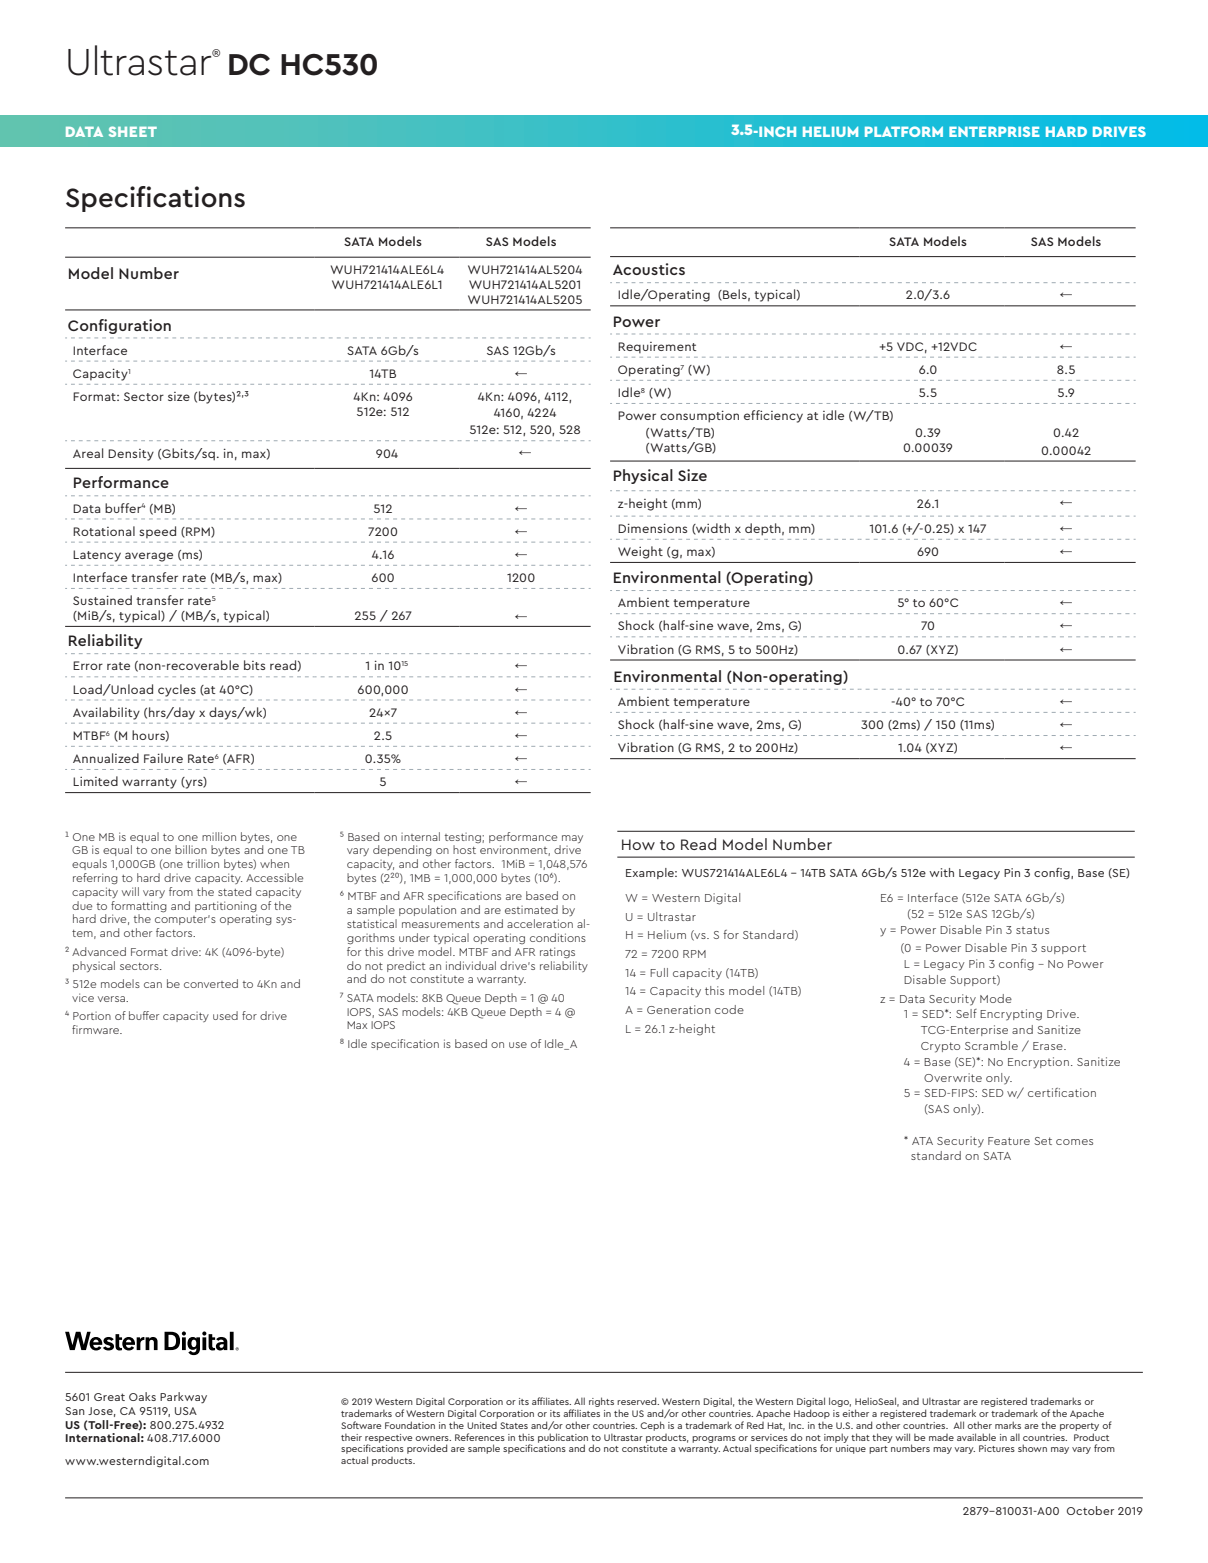 The image size is (1208, 1563). What do you see at coordinates (211, 983) in the screenshot?
I see `converted` at bounding box center [211, 983].
